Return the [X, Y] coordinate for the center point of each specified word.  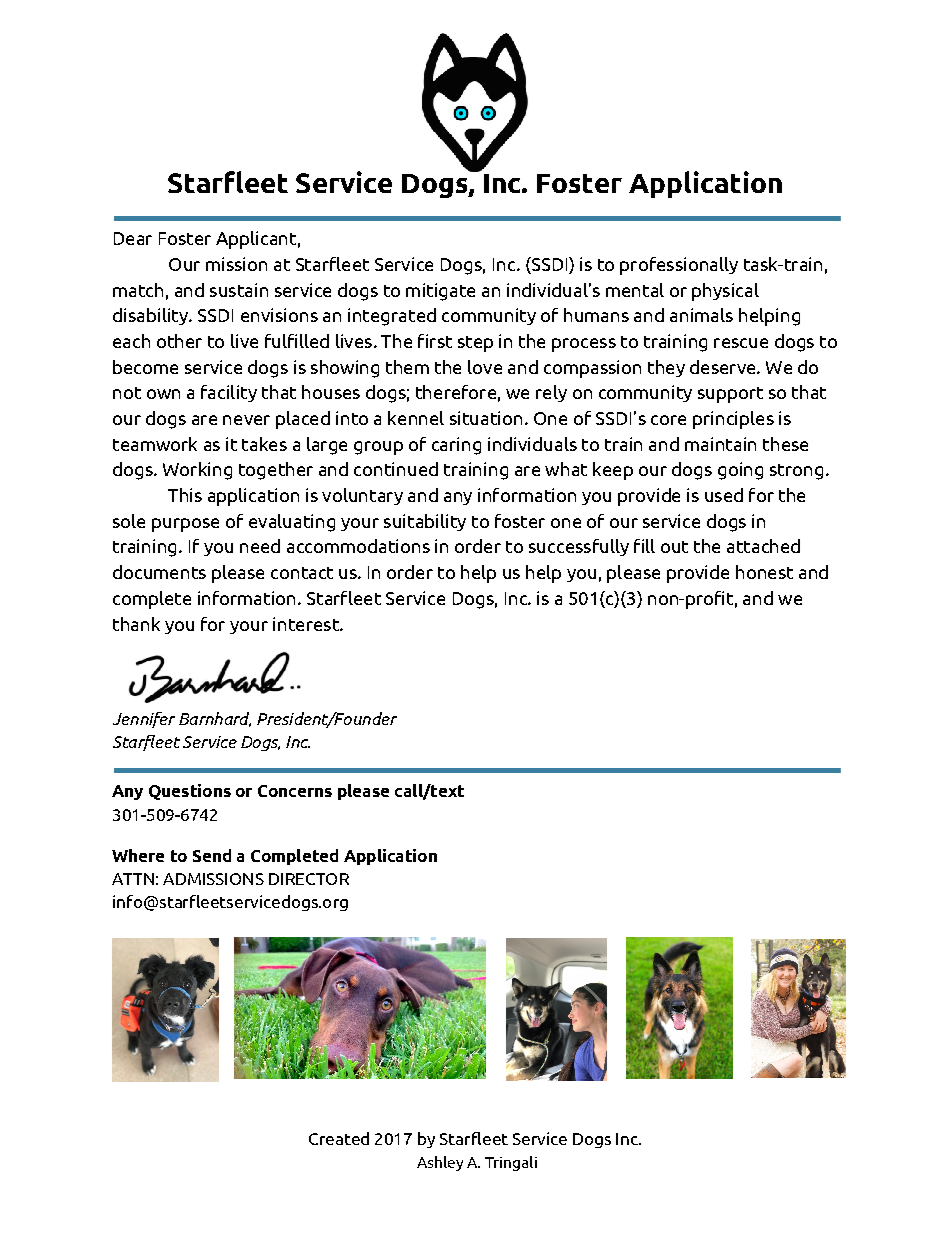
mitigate [440, 292]
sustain [239, 290]
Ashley [440, 1163]
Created [339, 1138]
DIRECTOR [309, 879]
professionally [679, 266]
